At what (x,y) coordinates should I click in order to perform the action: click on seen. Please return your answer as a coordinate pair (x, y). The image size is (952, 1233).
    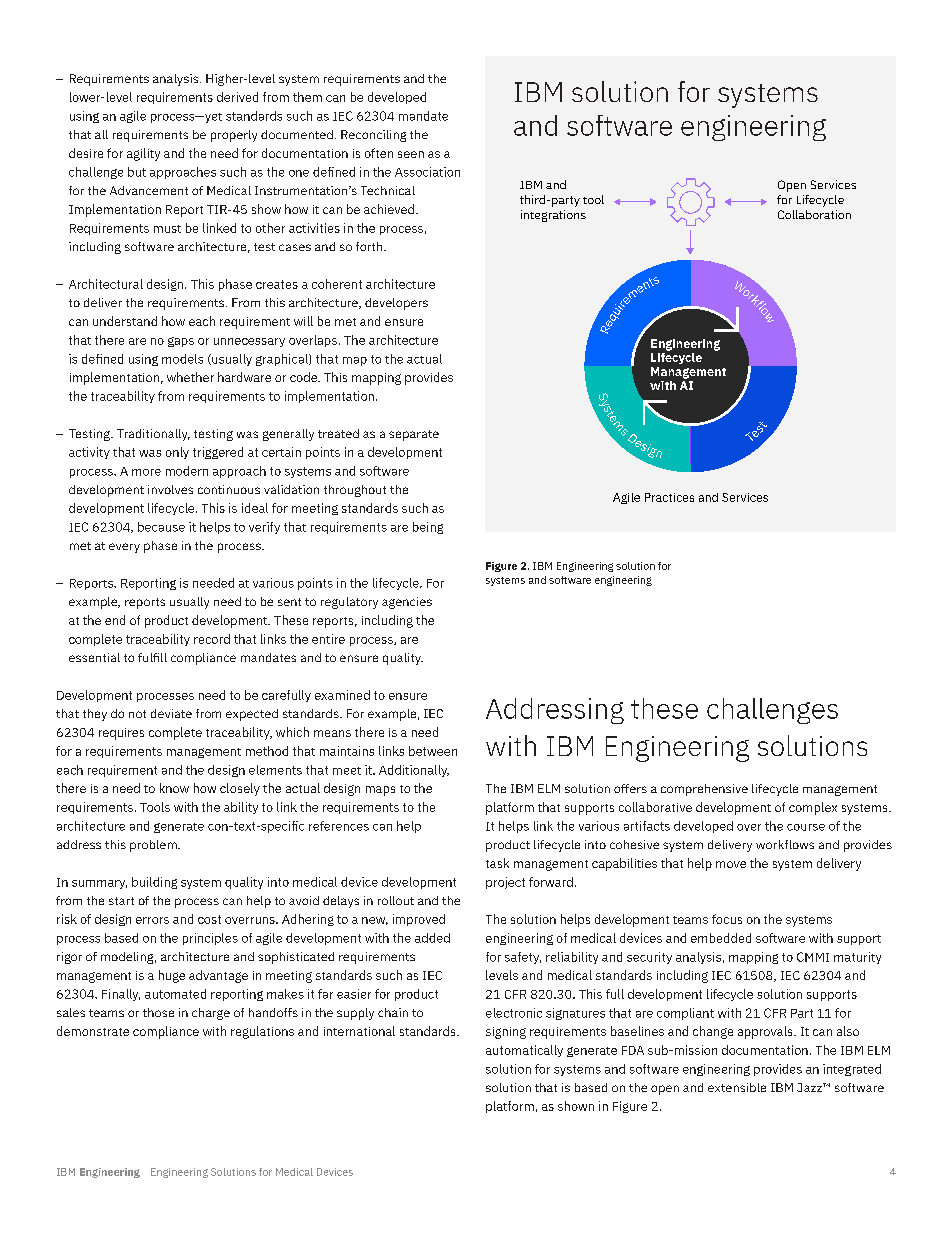
    Looking at the image, I should click on (411, 154).
